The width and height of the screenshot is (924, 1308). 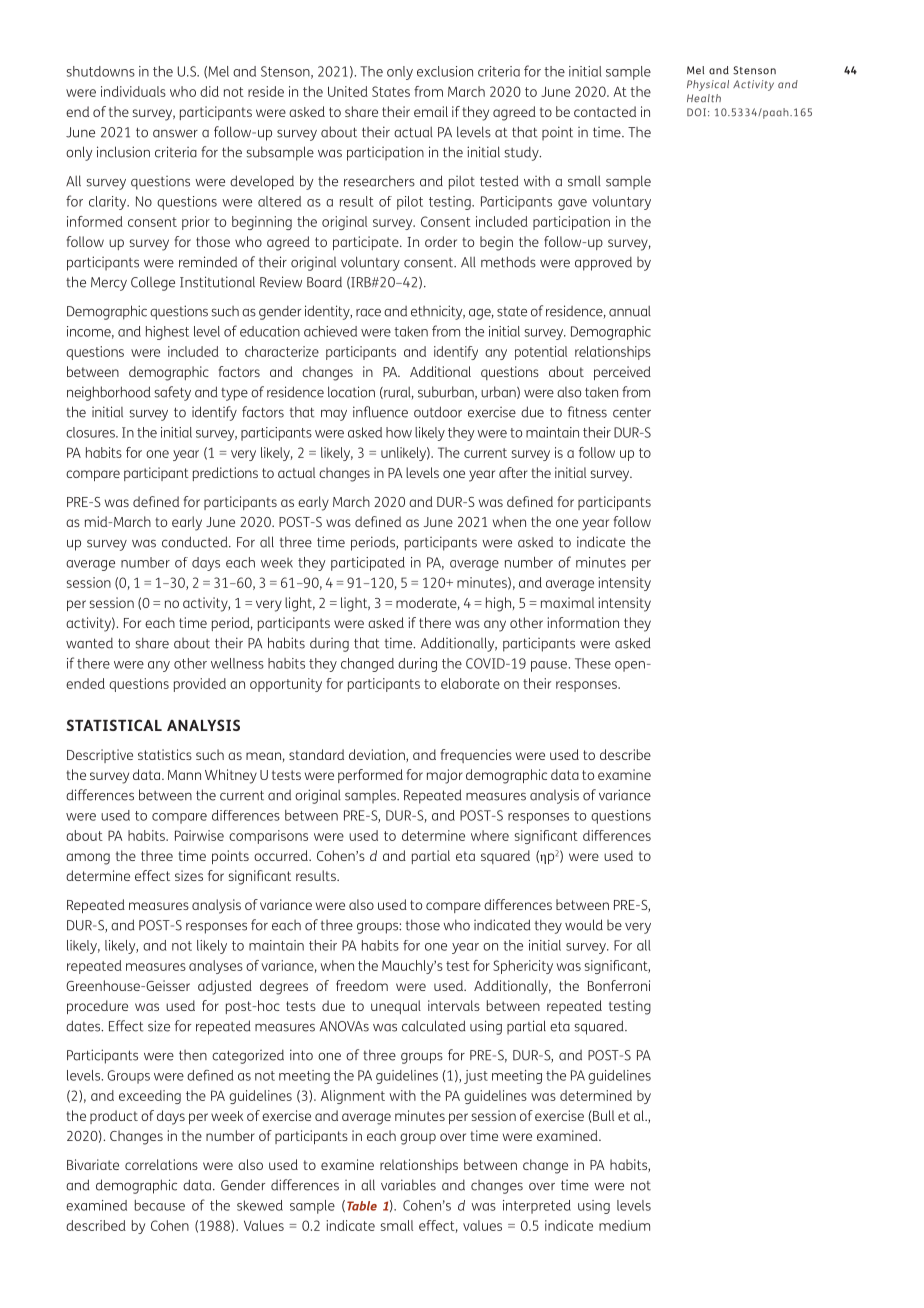 What do you see at coordinates (160, 1205) in the screenshot?
I see `because` at bounding box center [160, 1205].
